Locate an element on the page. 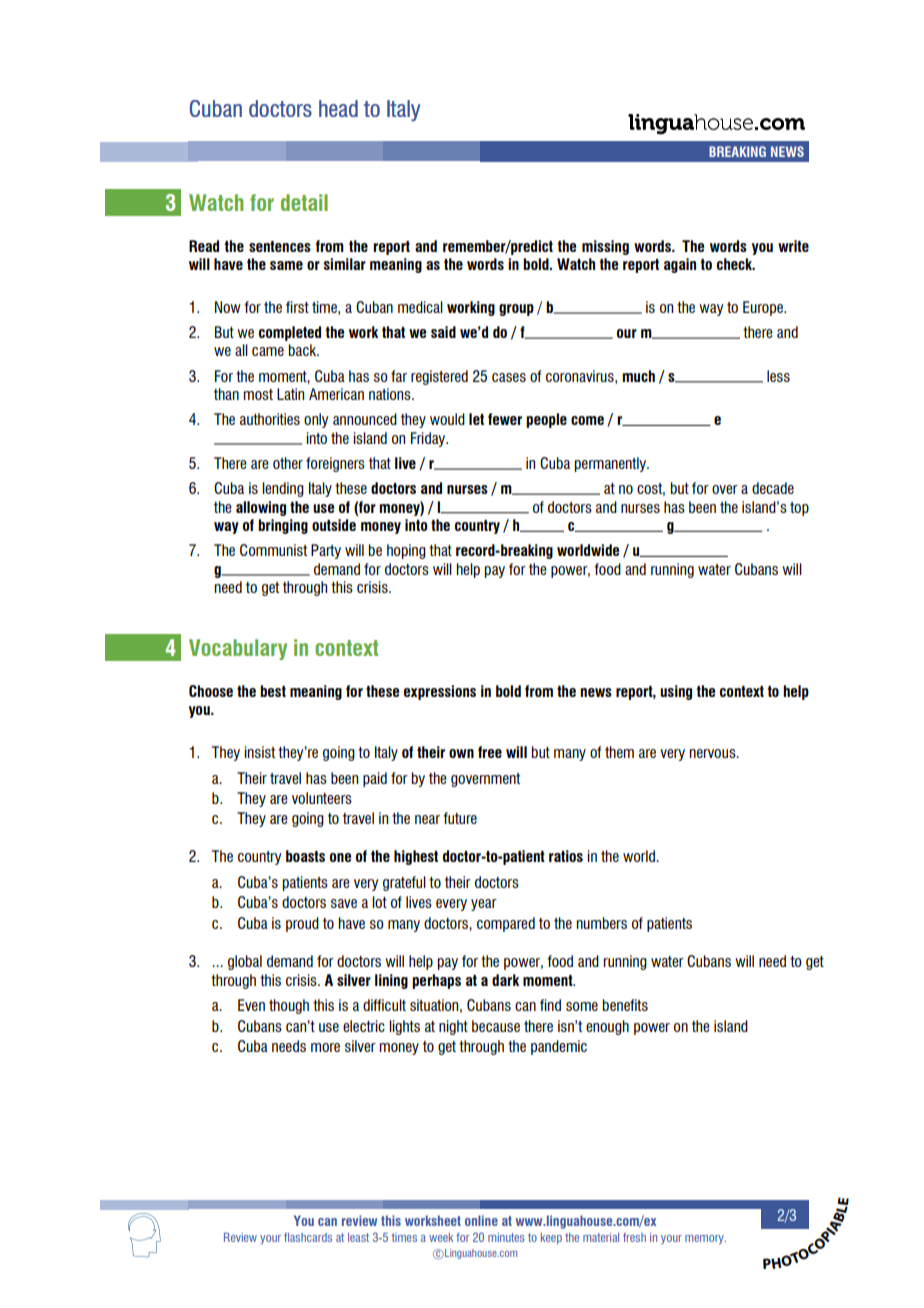  free is located at coordinates (490, 752).
